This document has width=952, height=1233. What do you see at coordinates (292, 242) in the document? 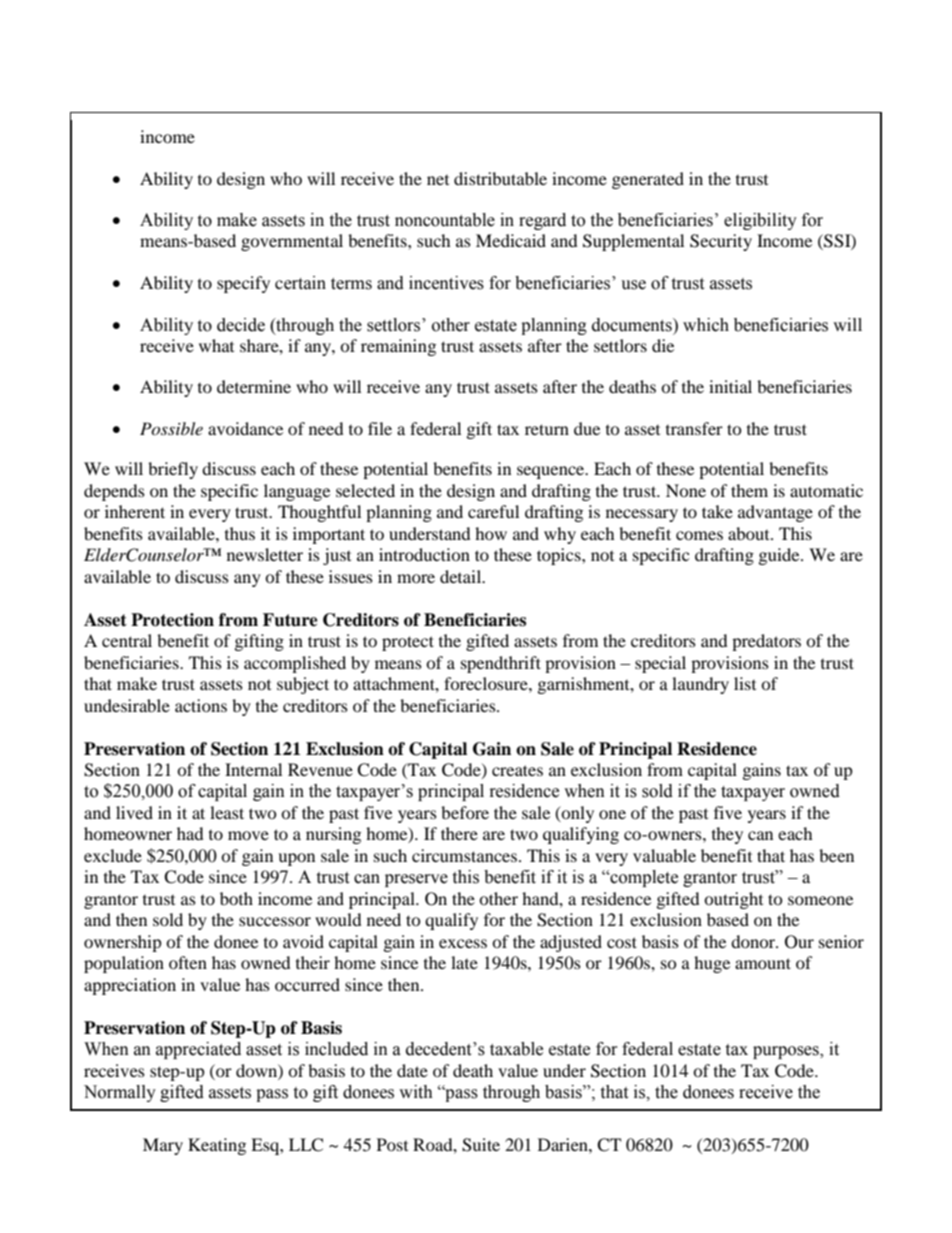
I see `governmental` at bounding box center [292, 242].
